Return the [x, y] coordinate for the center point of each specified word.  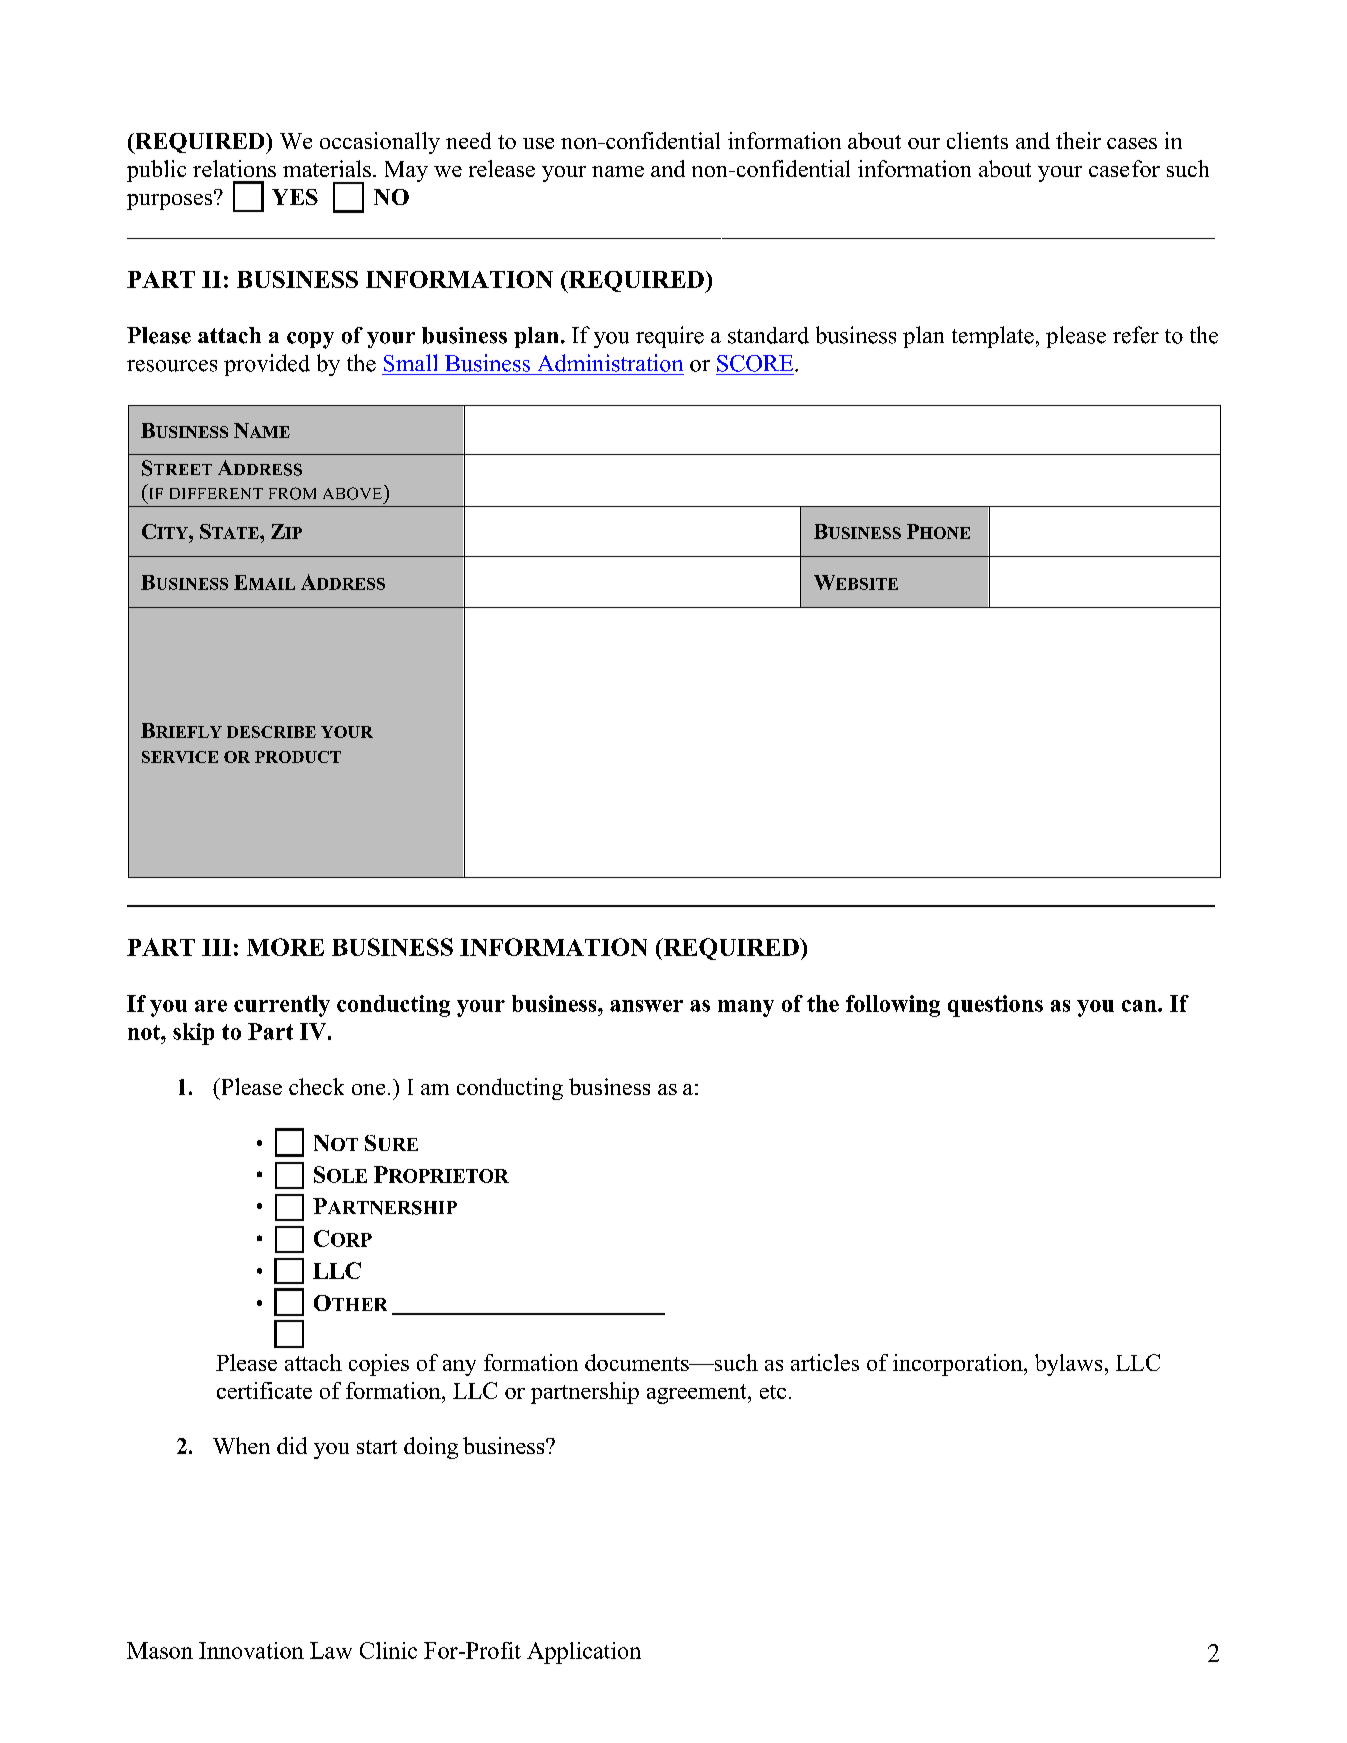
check [316, 1086]
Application [584, 1653]
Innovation [251, 1650]
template [993, 337]
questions [995, 1006]
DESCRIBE [271, 732]
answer [646, 1006]
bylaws [1068, 1365]
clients [977, 140]
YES [295, 197]
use [538, 143]
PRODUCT [298, 757]
